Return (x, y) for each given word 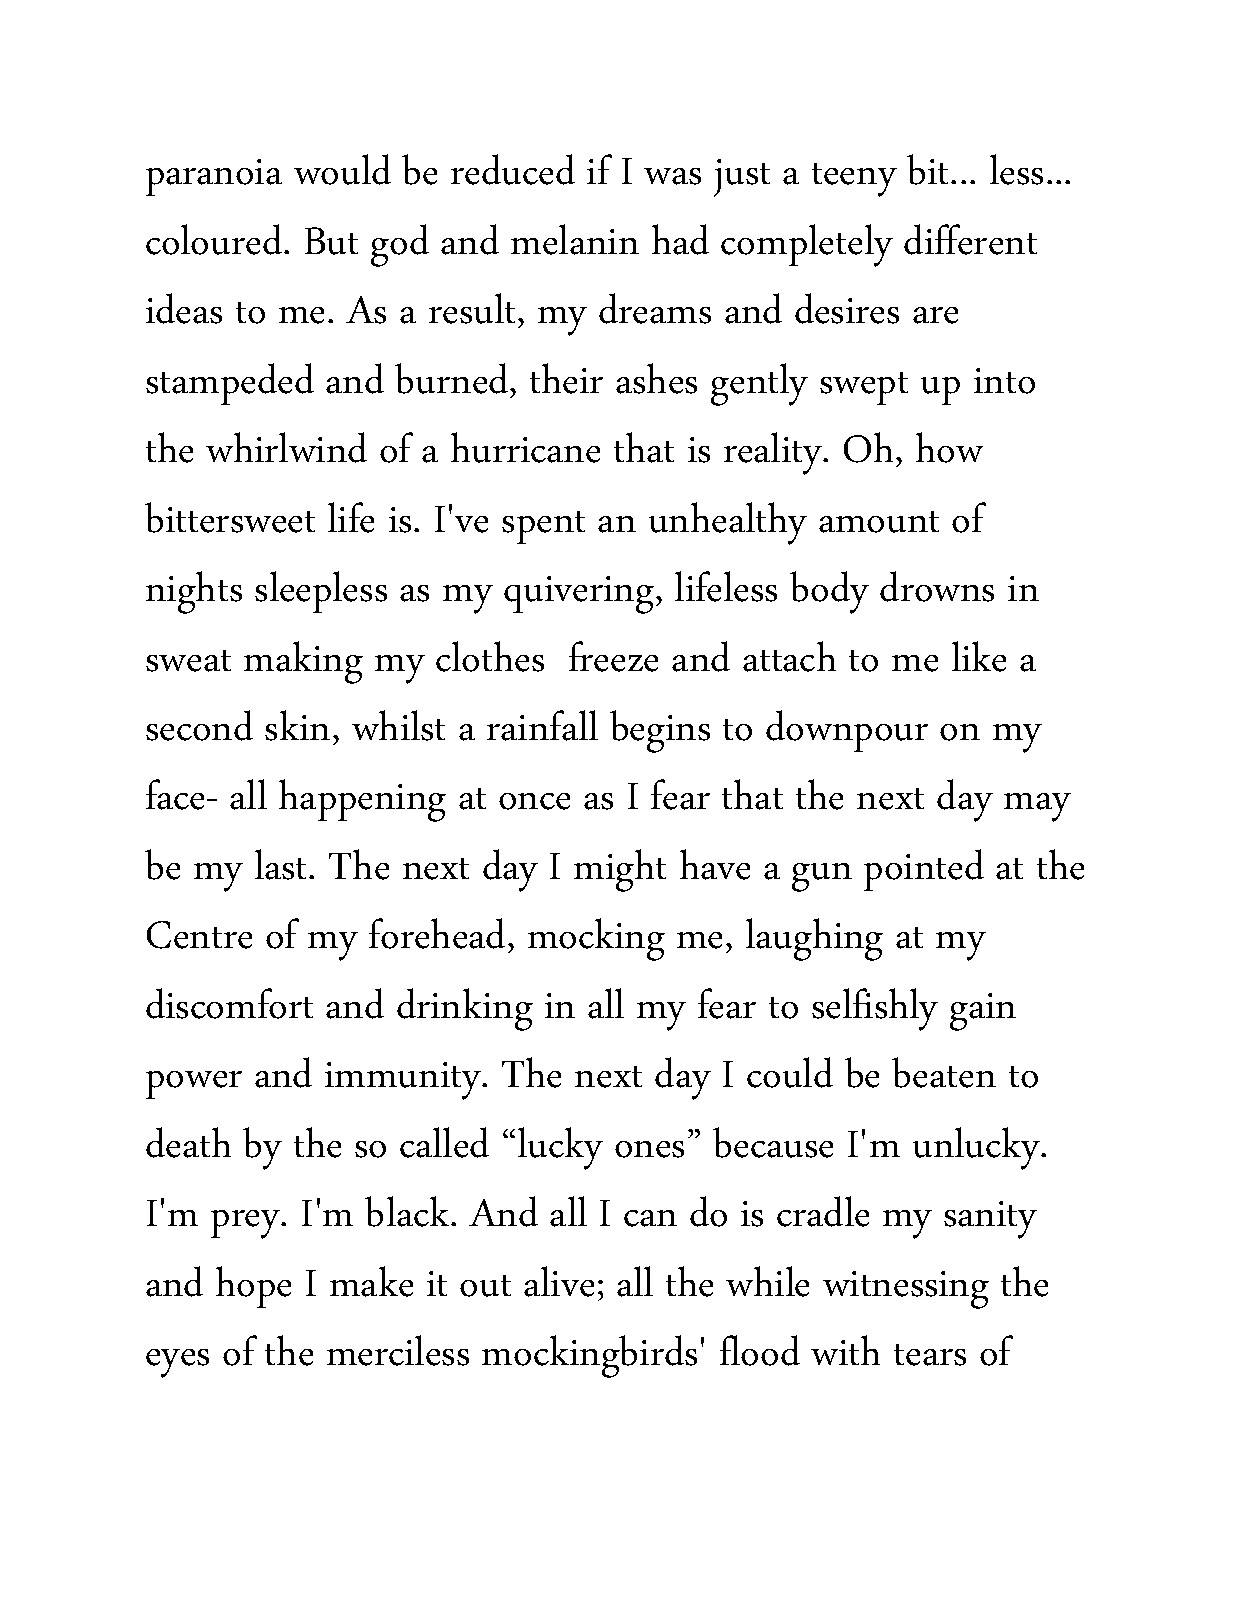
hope (253, 1287)
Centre (199, 935)
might (620, 870)
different (970, 239)
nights (194, 592)
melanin (575, 239)
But (331, 241)
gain (983, 1012)
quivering (579, 595)
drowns (937, 586)
